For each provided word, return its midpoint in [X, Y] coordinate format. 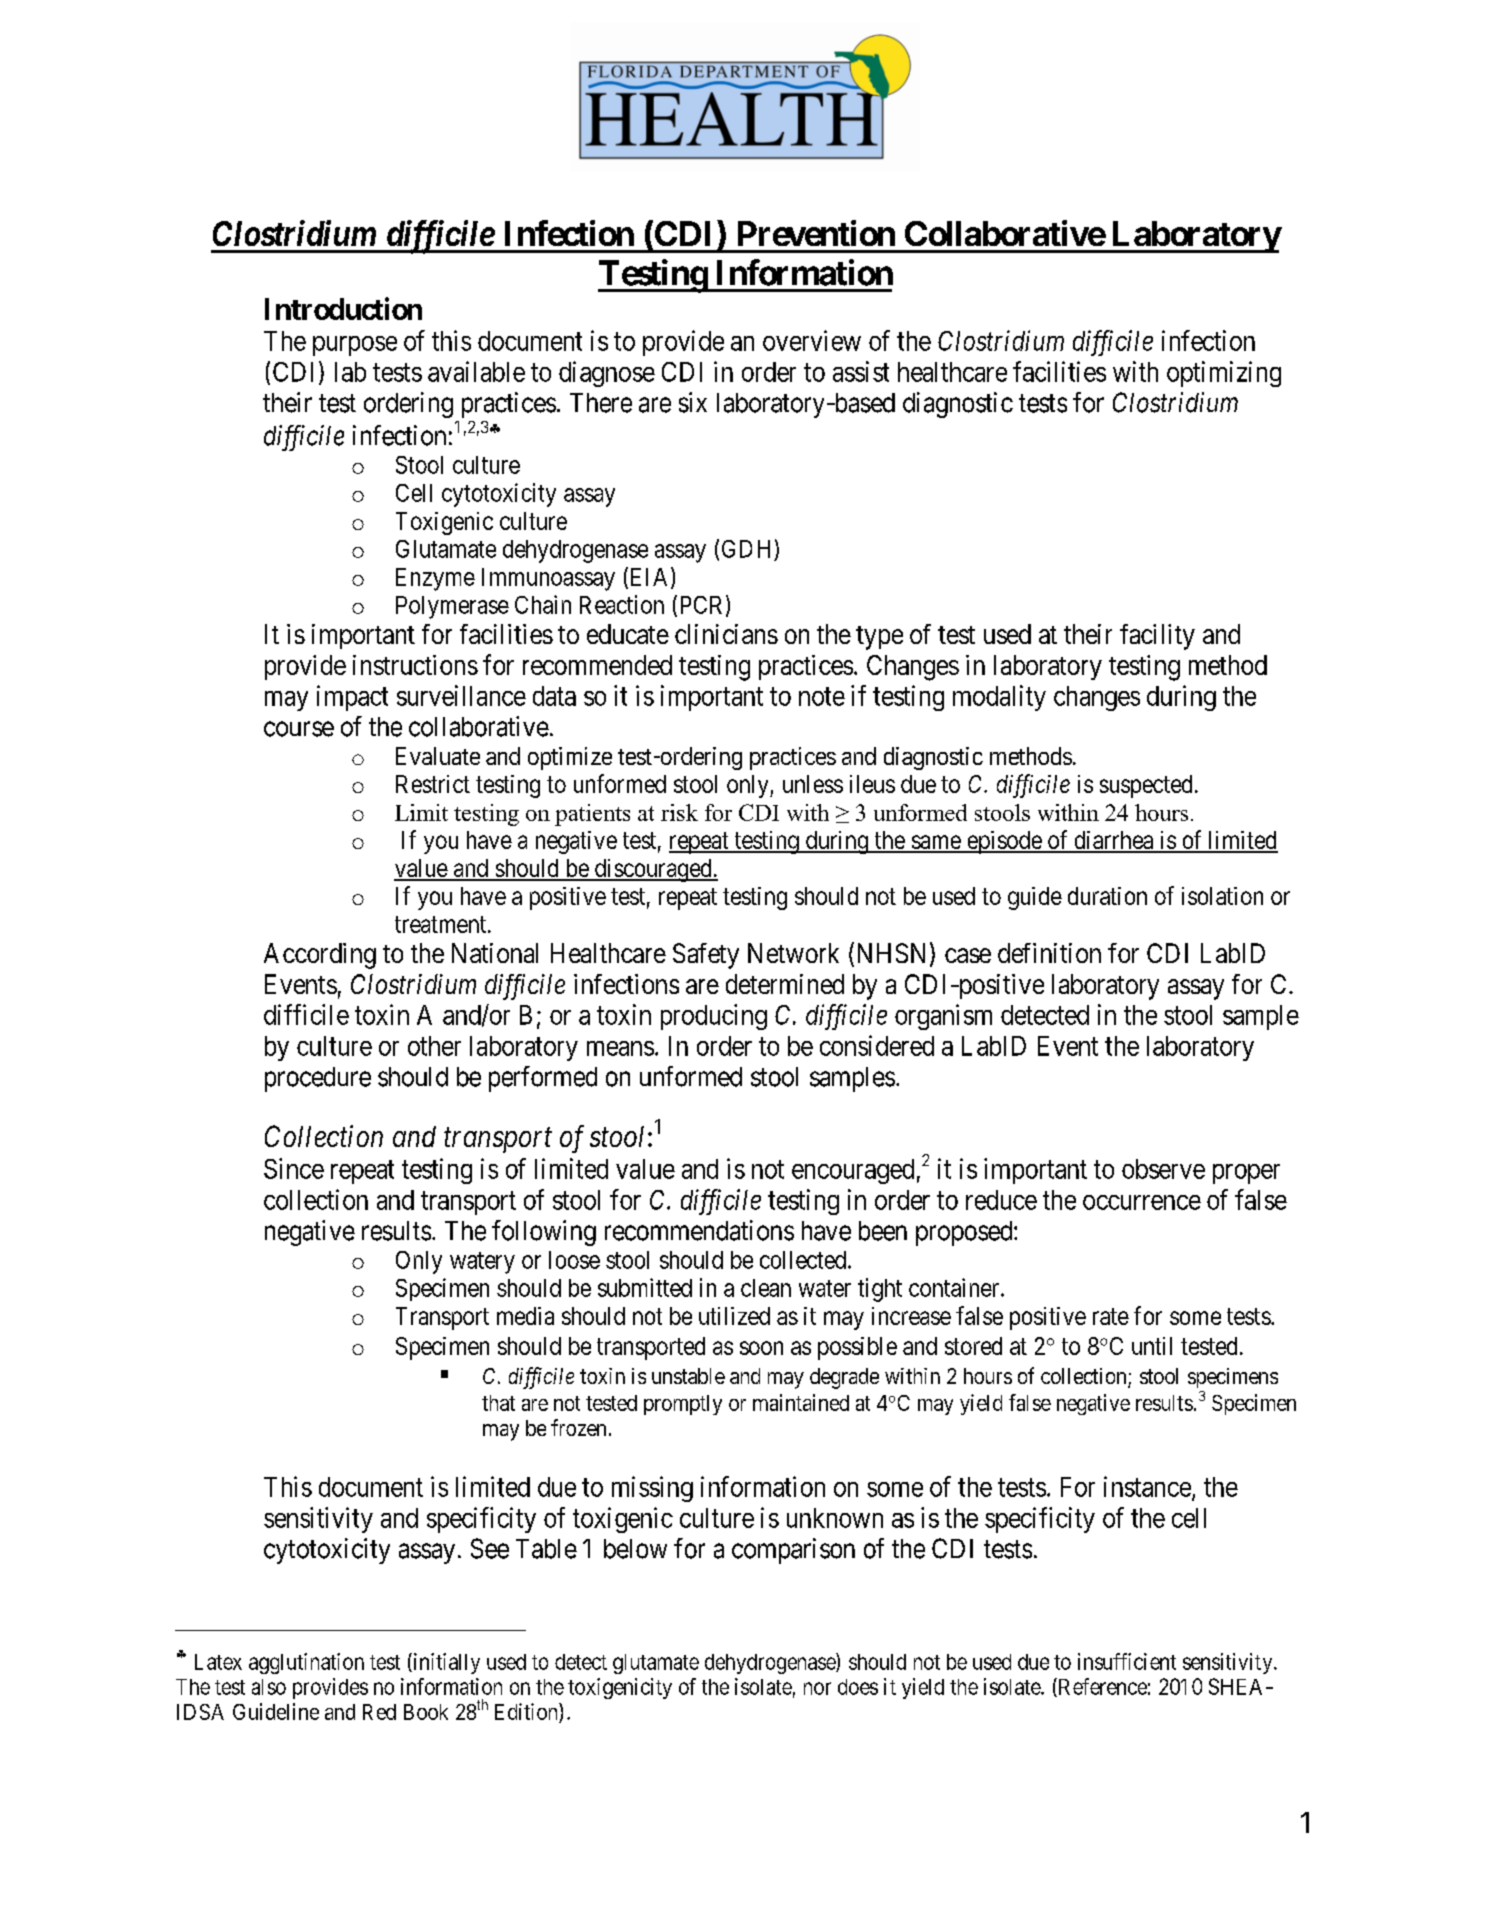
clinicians [726, 634]
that [498, 1403]
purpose [355, 346]
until [1152, 1346]
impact [352, 698]
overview [812, 340]
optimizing [1224, 374]
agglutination [306, 1663]
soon [761, 1348]
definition [1049, 953]
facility [1157, 637]
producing [714, 1017]
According [320, 956]
